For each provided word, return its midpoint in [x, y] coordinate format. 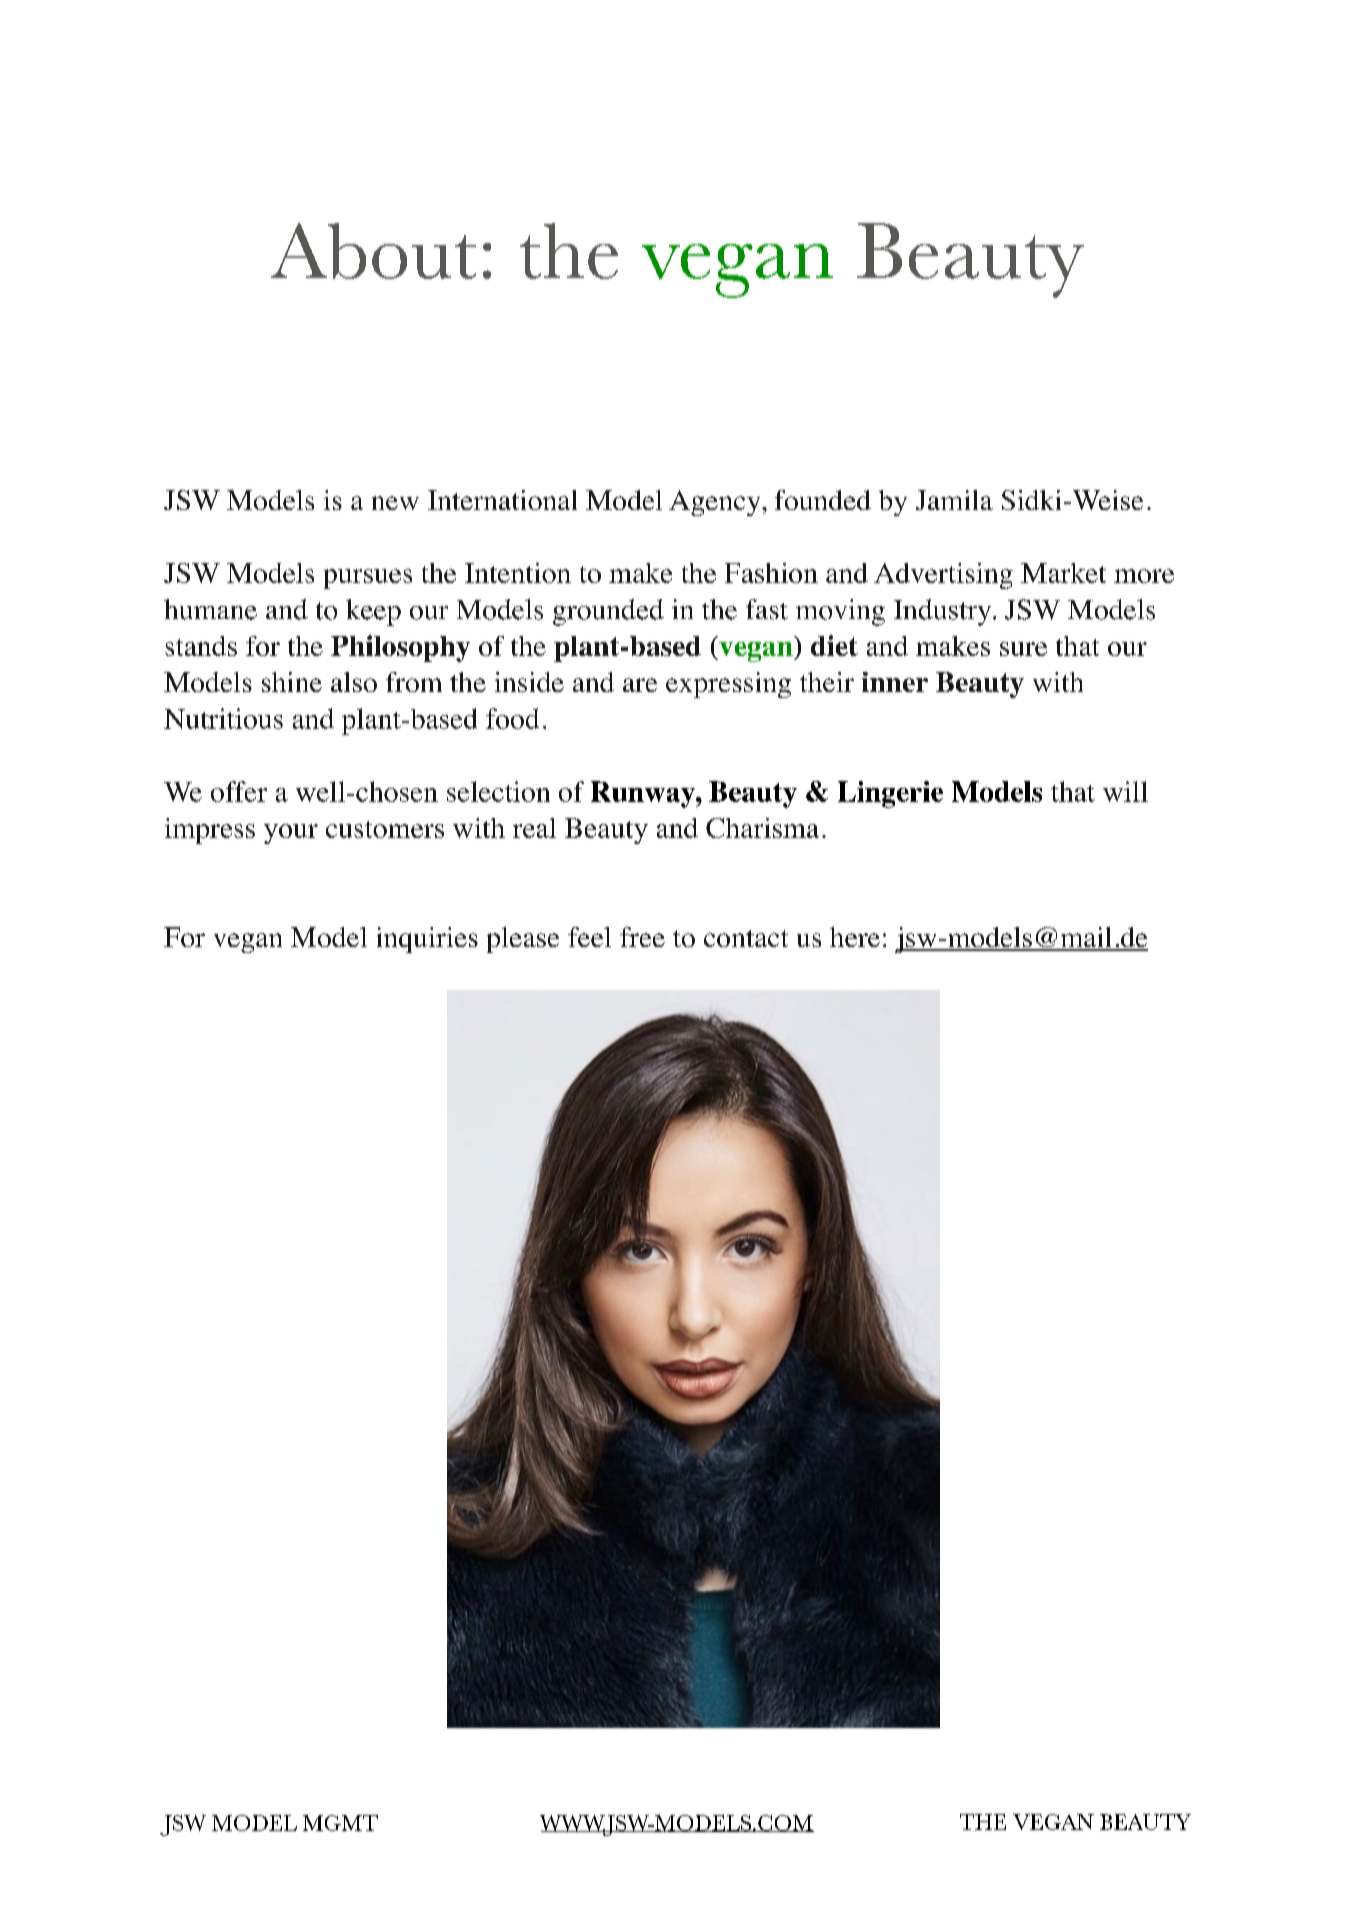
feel [589, 937]
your [291, 834]
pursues [368, 579]
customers [385, 829]
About [373, 251]
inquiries [427, 940]
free [642, 937]
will [1125, 791]
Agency [716, 503]
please [523, 940]
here [855, 937]
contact [746, 938]
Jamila [954, 500]
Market [1063, 573]
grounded [608, 612]
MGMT [340, 1823]
